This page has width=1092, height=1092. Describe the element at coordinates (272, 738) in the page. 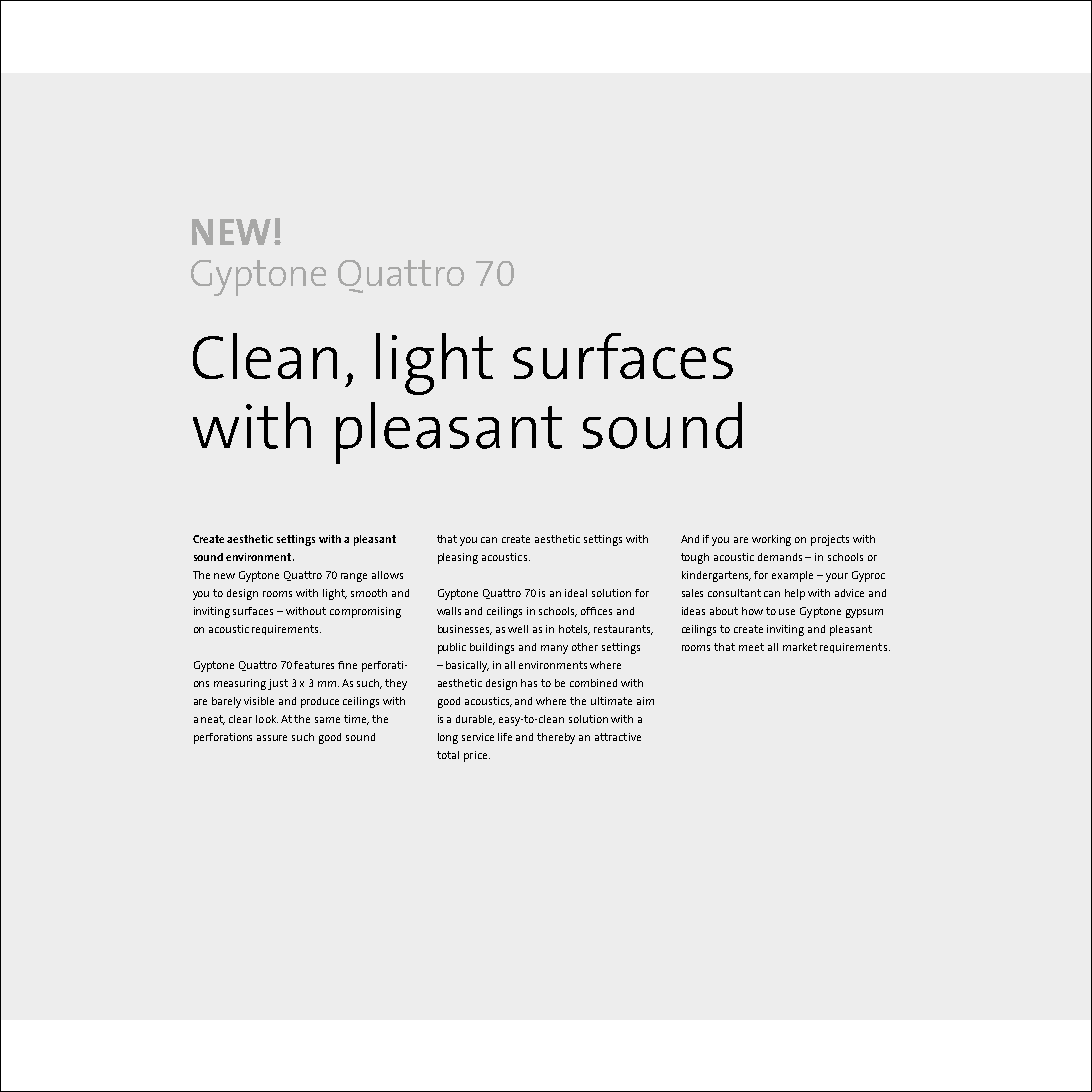

I see `assure` at that location.
